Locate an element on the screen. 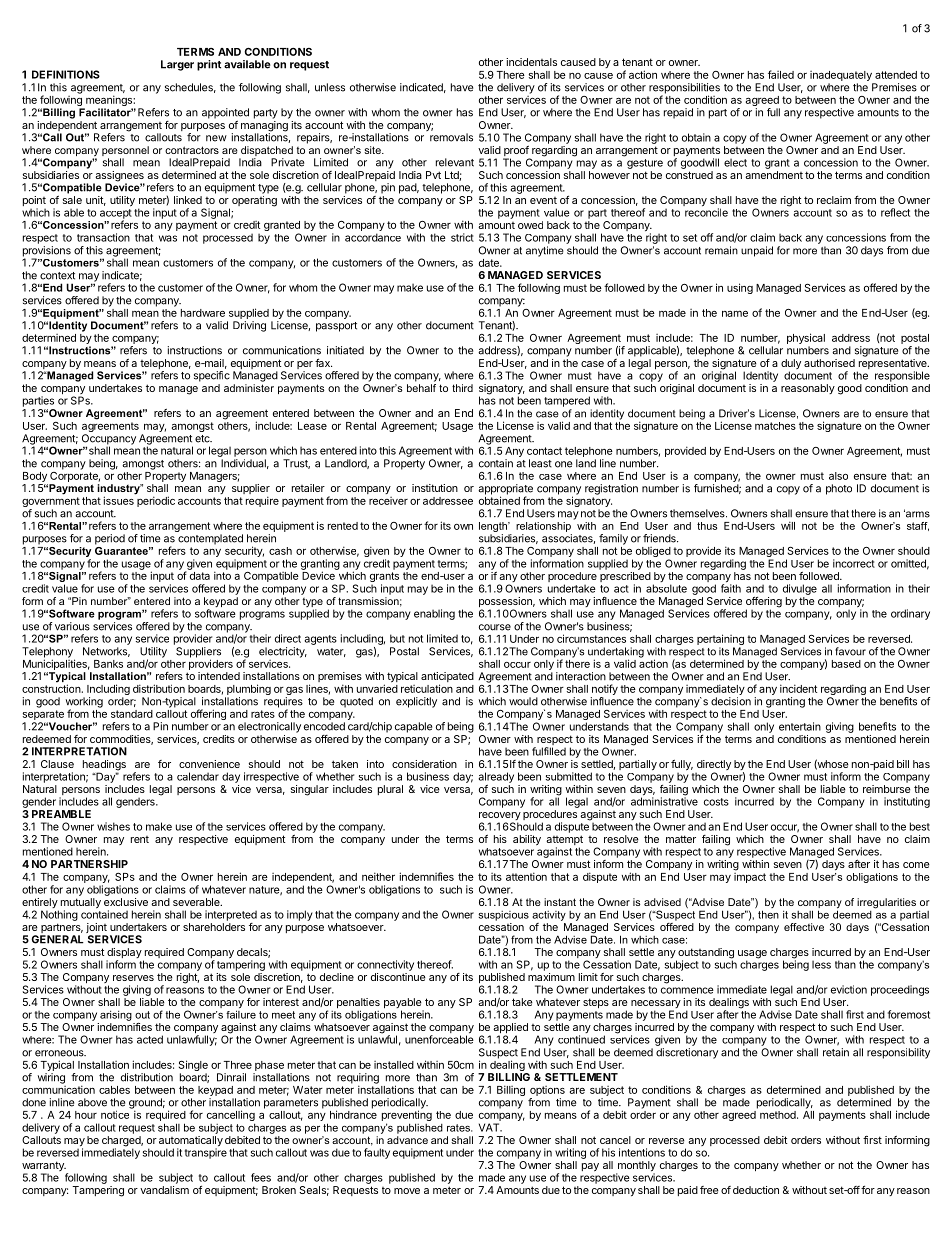 The image size is (952, 1233). inadequately is located at coordinates (841, 76).
